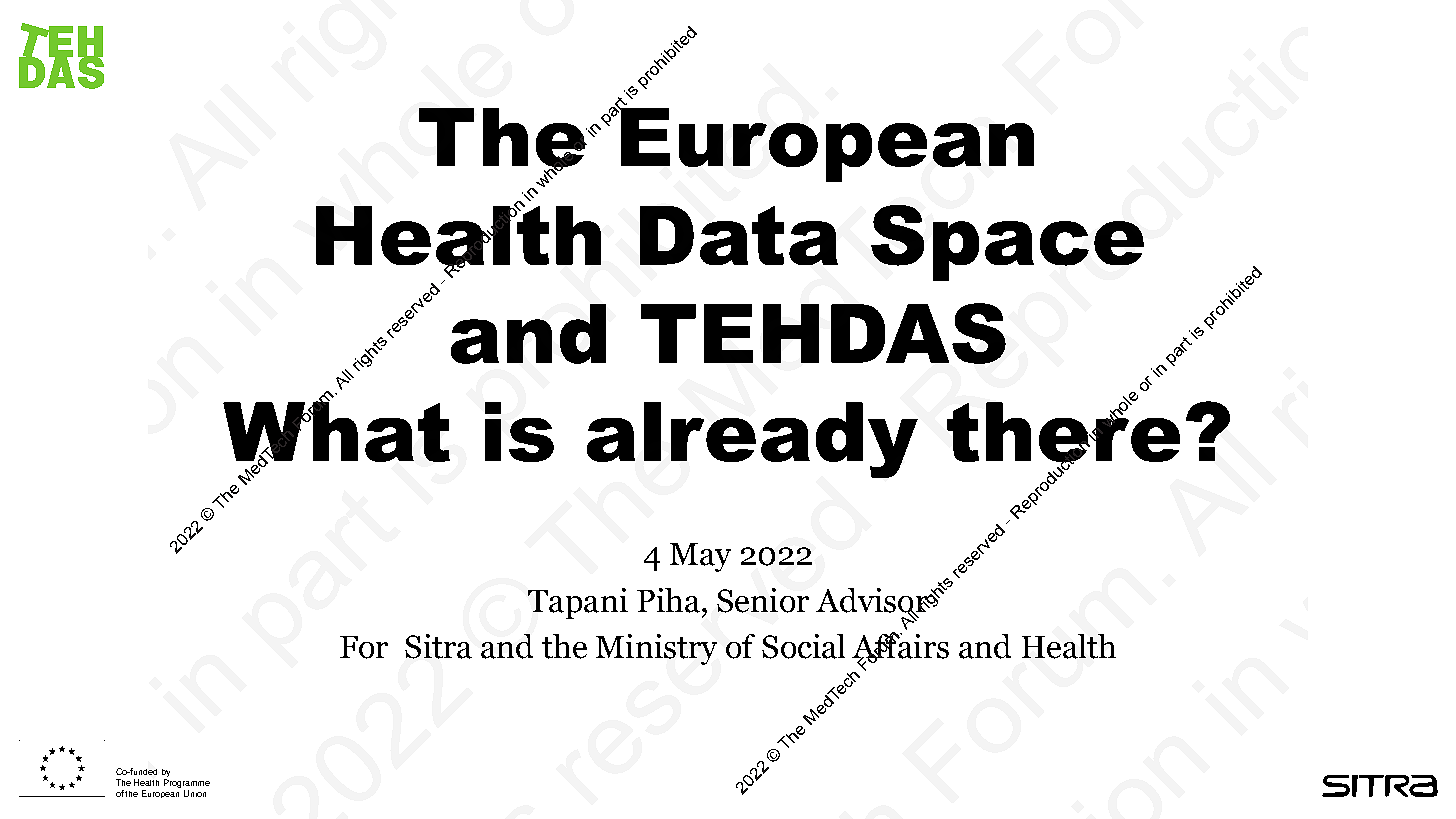 Image resolution: width=1456 pixels, height=819 pixels. Describe the element at coordinates (739, 235) in the image. I see `Data` at that location.
